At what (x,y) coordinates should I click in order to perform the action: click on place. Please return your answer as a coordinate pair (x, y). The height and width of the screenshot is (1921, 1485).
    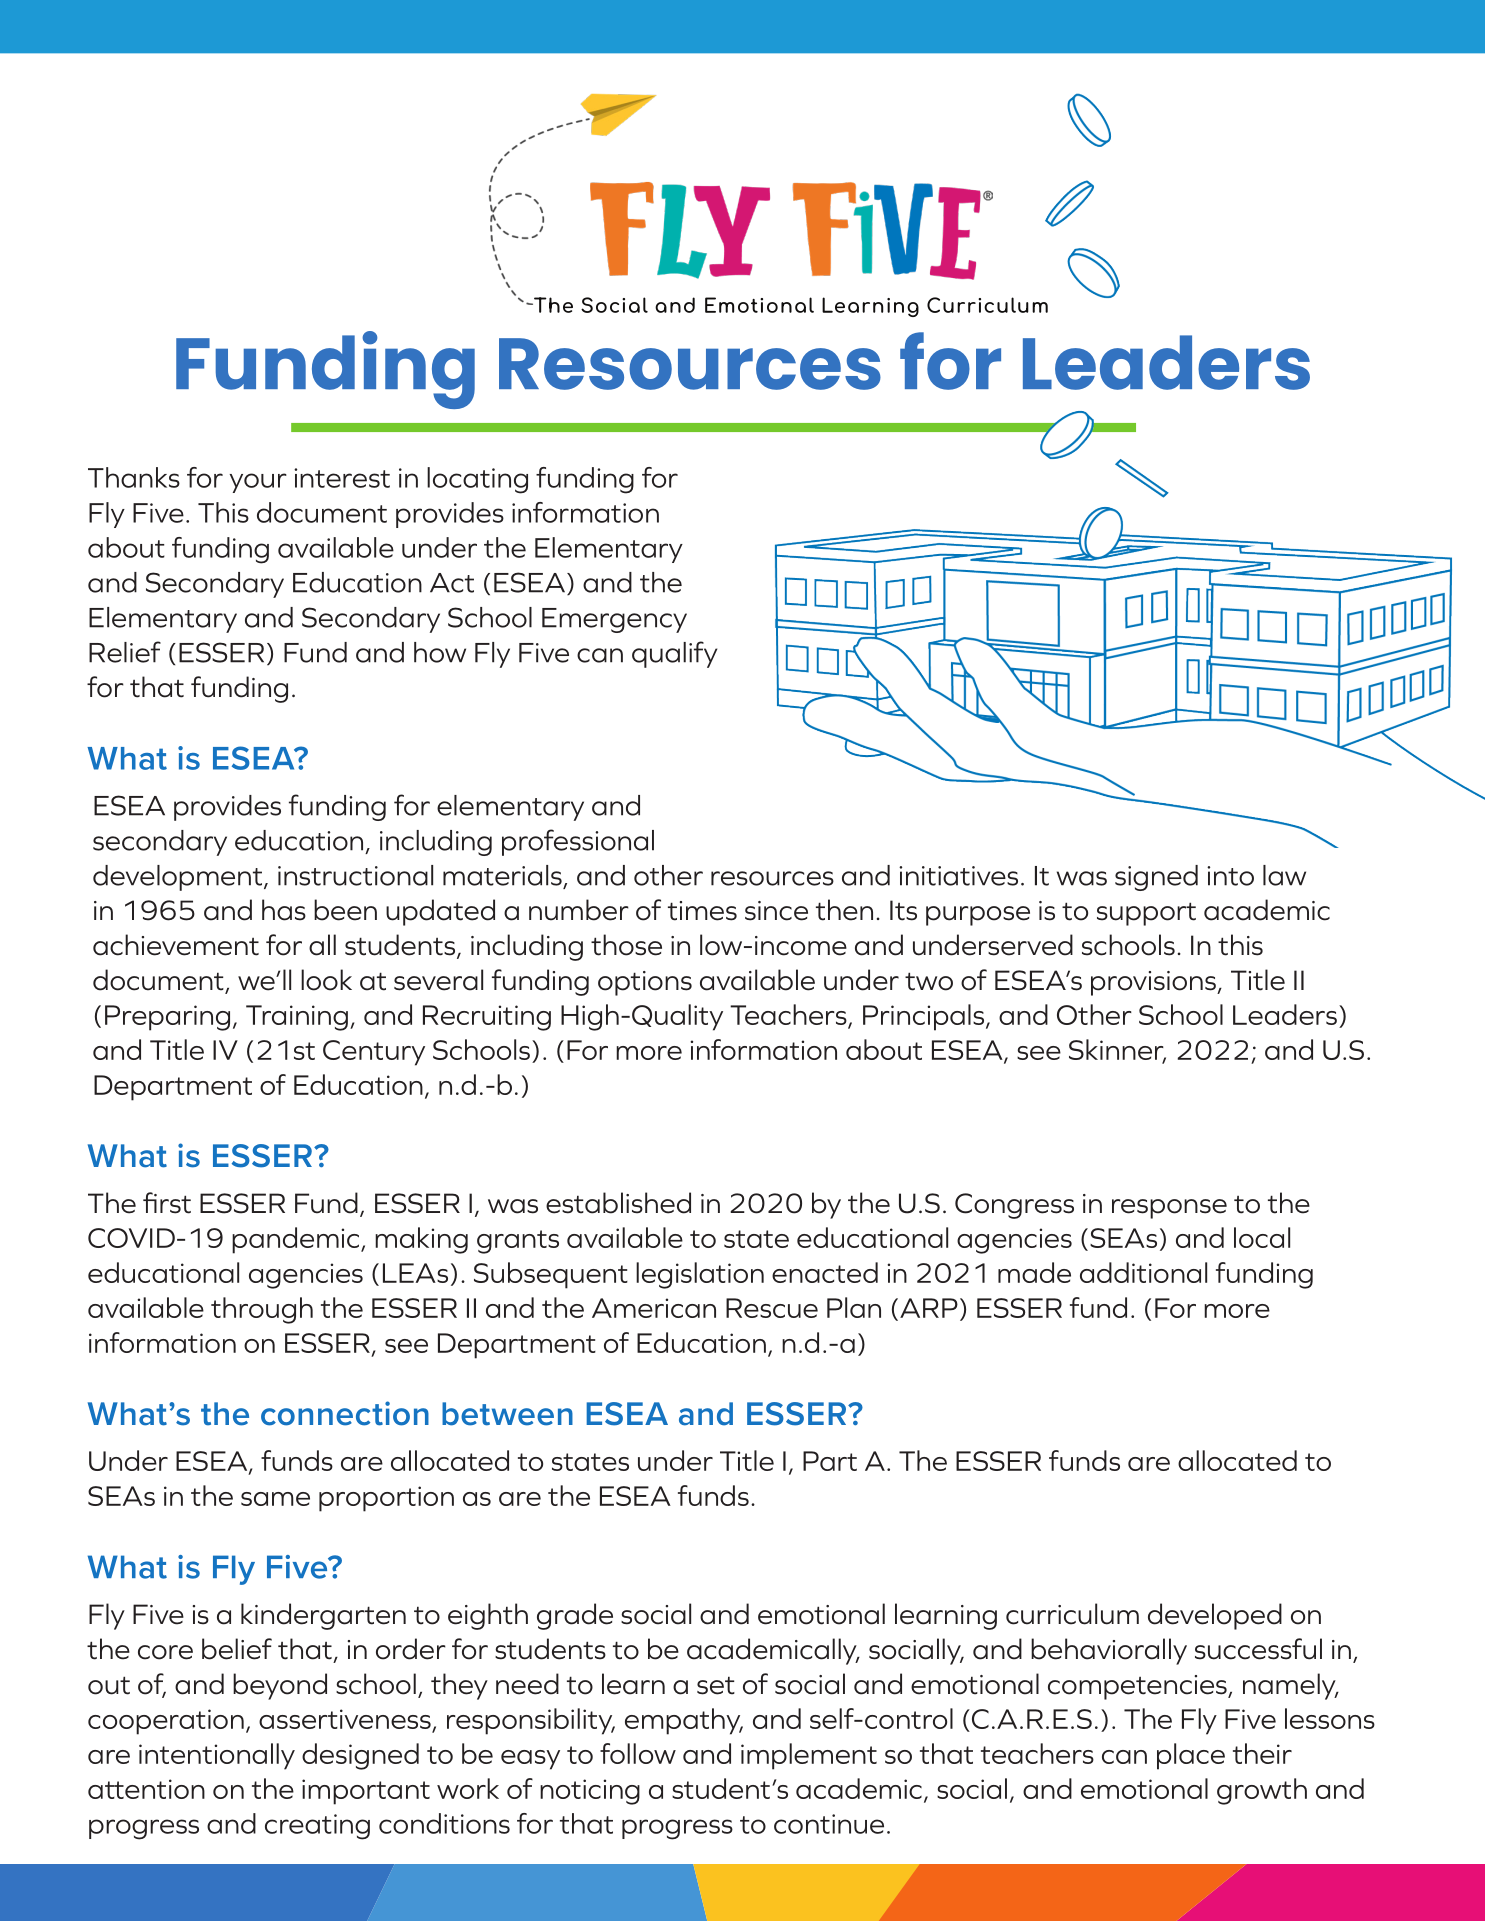
    Looking at the image, I should click on (1191, 1756).
